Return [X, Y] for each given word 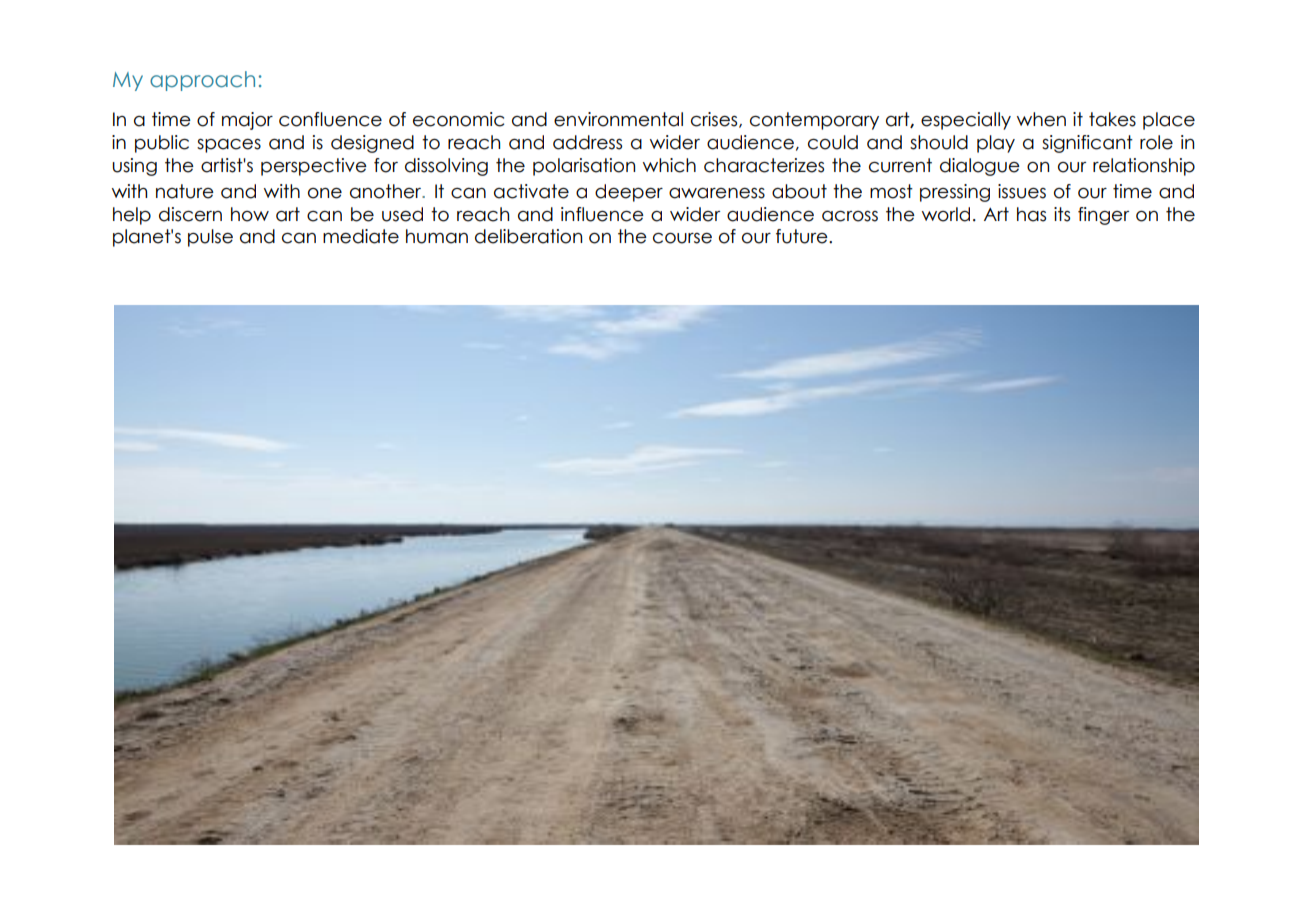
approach [202, 81]
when [1041, 119]
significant [1087, 144]
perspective [314, 167]
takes [1112, 119]
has [1031, 214]
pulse [210, 238]
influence [602, 214]
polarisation [584, 167]
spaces [229, 146]
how [250, 214]
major [247, 121]
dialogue [980, 167]
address [587, 142]
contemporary [814, 121]
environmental [618, 119]
